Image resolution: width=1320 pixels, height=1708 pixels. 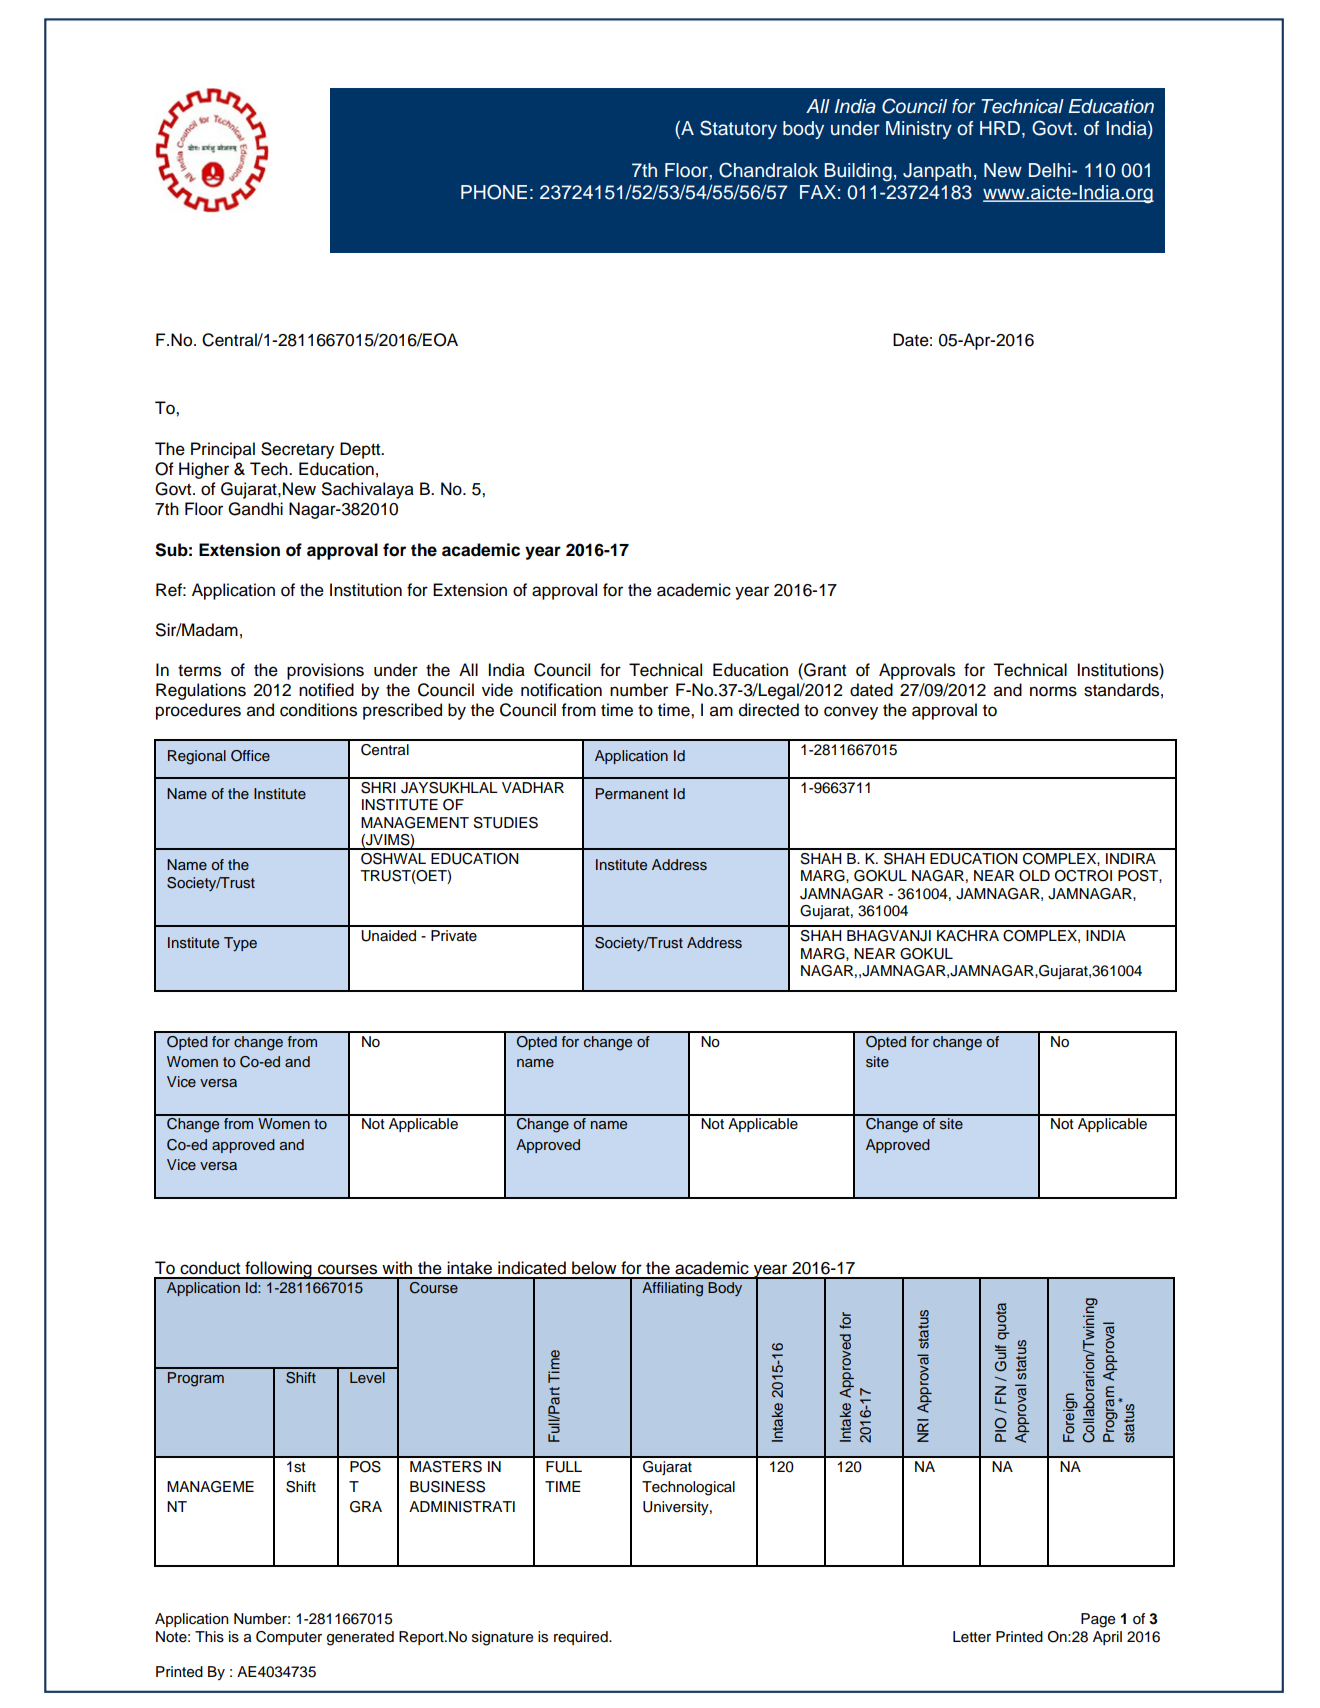 What do you see at coordinates (738, 129) in the page?
I see `Statutory` at bounding box center [738, 129].
